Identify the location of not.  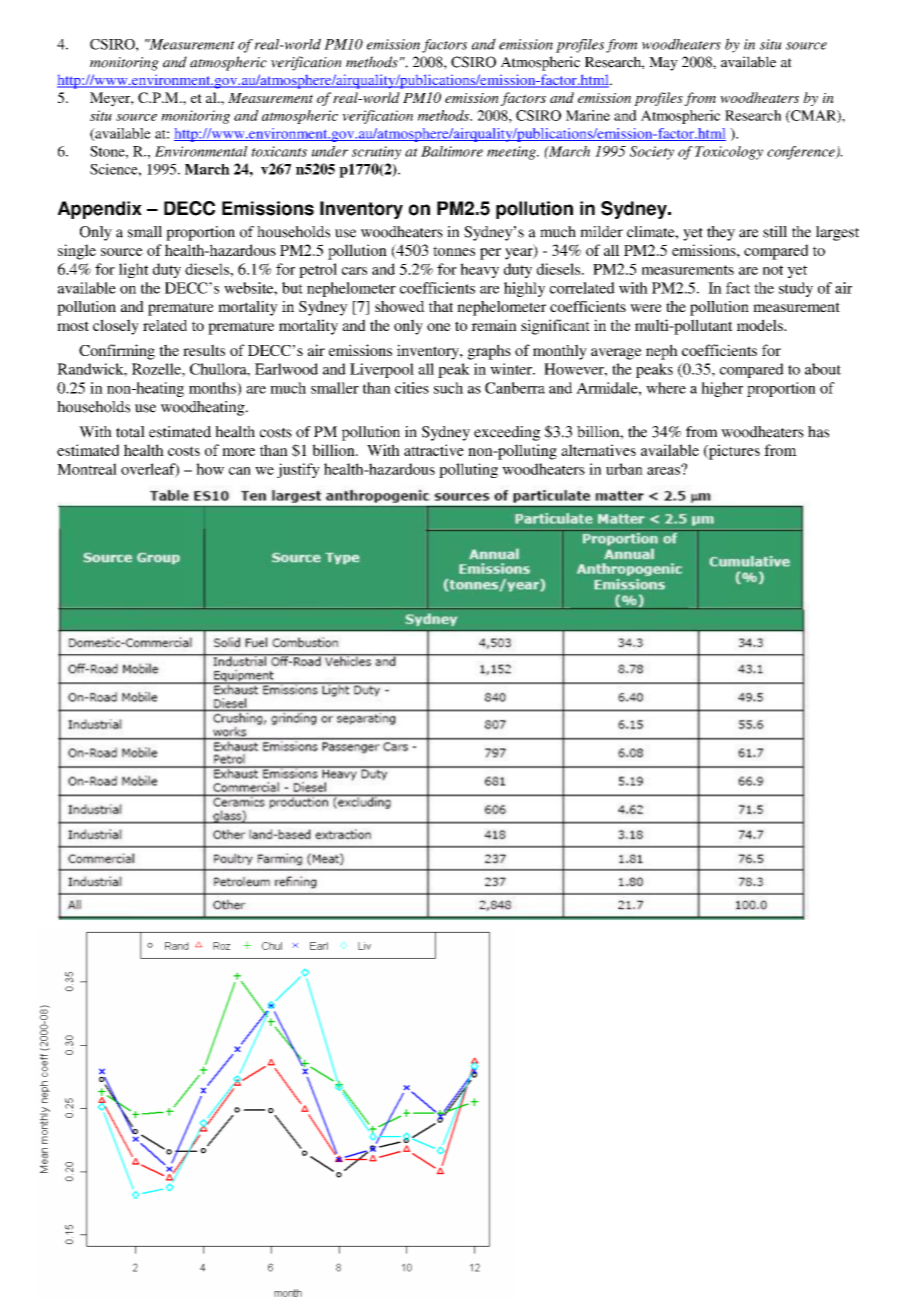
(773, 270).
